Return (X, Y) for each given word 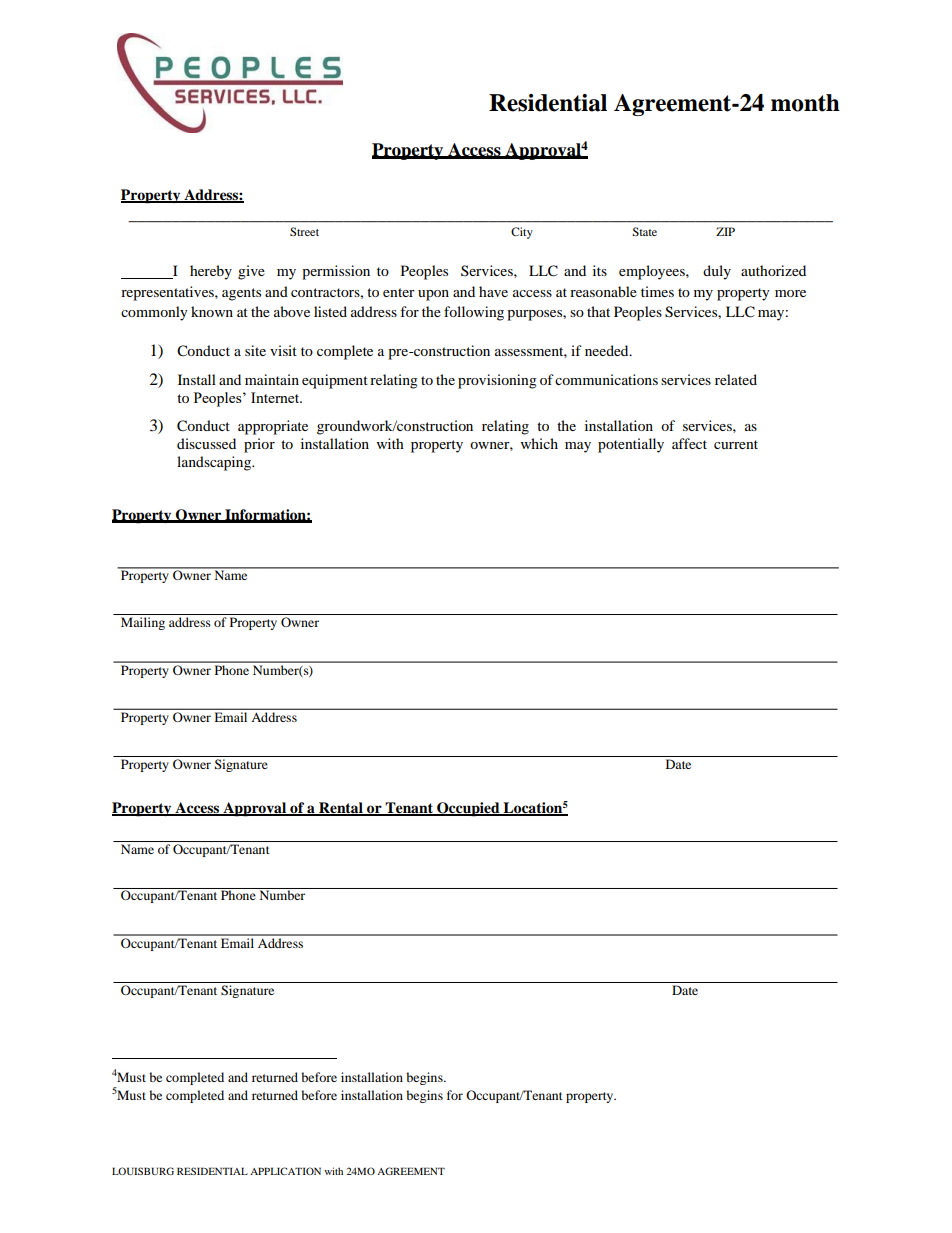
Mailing (143, 623)
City (522, 233)
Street (304, 231)
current (736, 444)
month (805, 103)
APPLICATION (285, 1171)
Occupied (468, 809)
